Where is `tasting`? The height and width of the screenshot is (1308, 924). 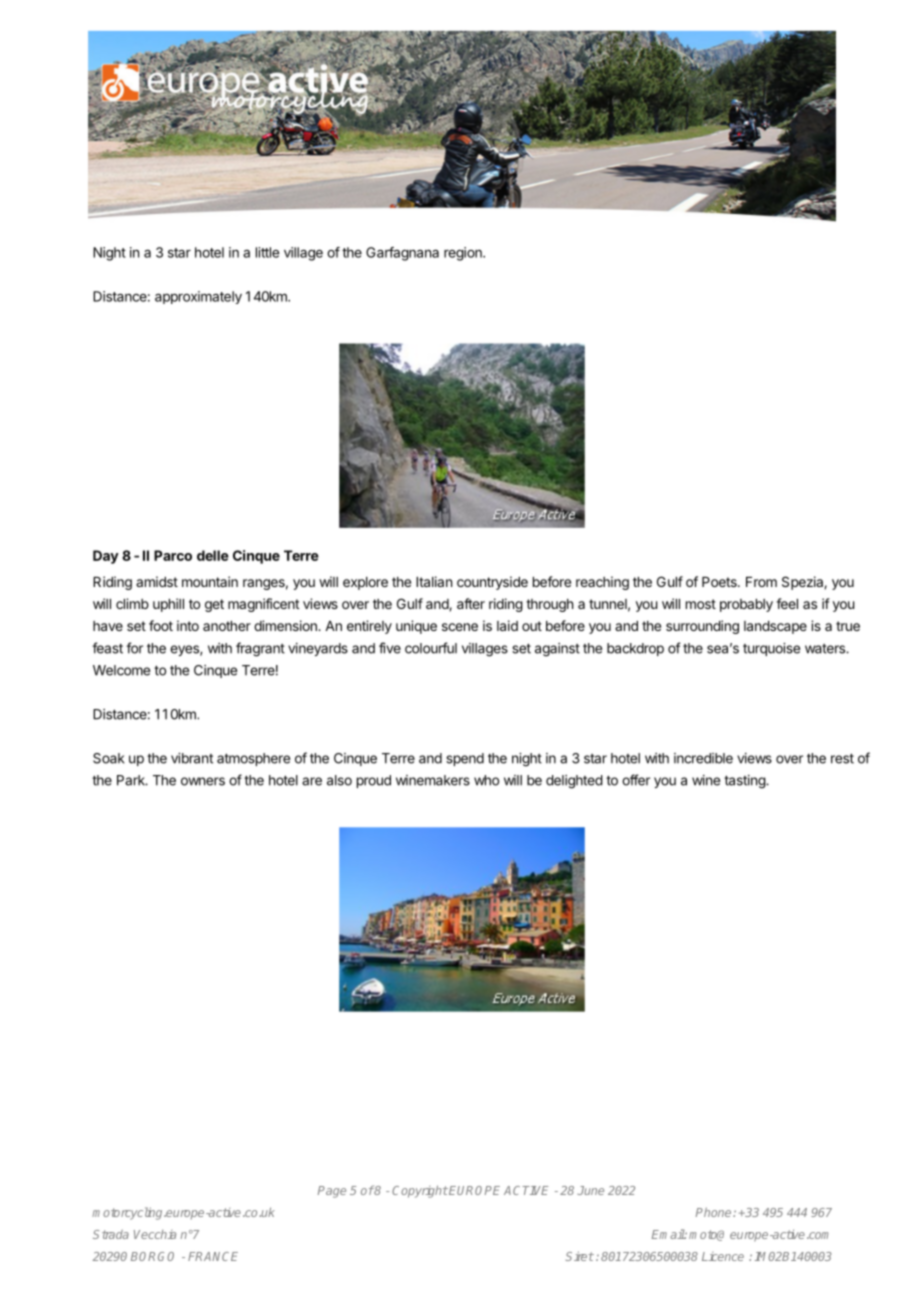
tasting is located at coordinates (745, 782).
